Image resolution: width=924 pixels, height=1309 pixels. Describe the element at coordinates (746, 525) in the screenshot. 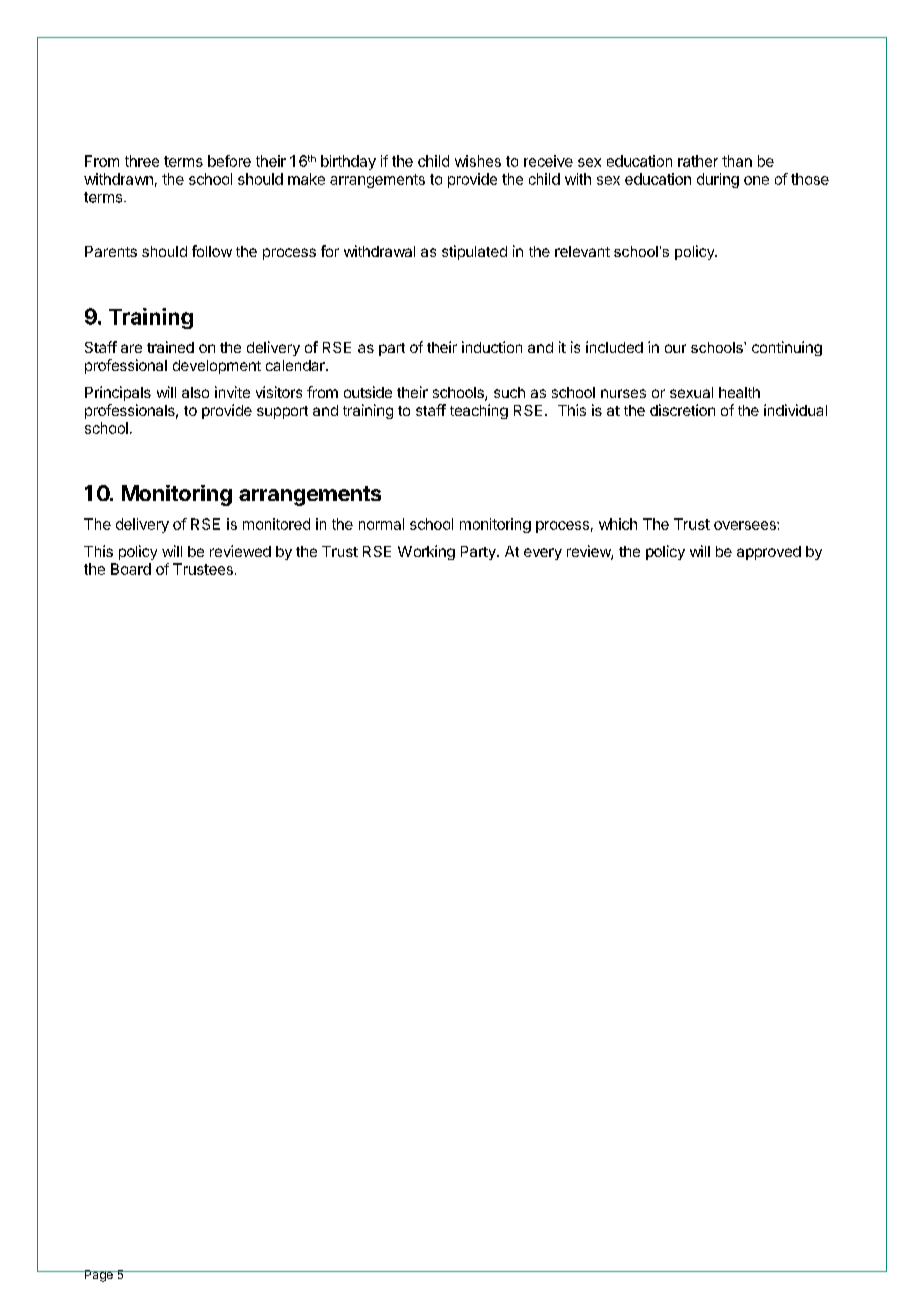

I see `oversees` at that location.
